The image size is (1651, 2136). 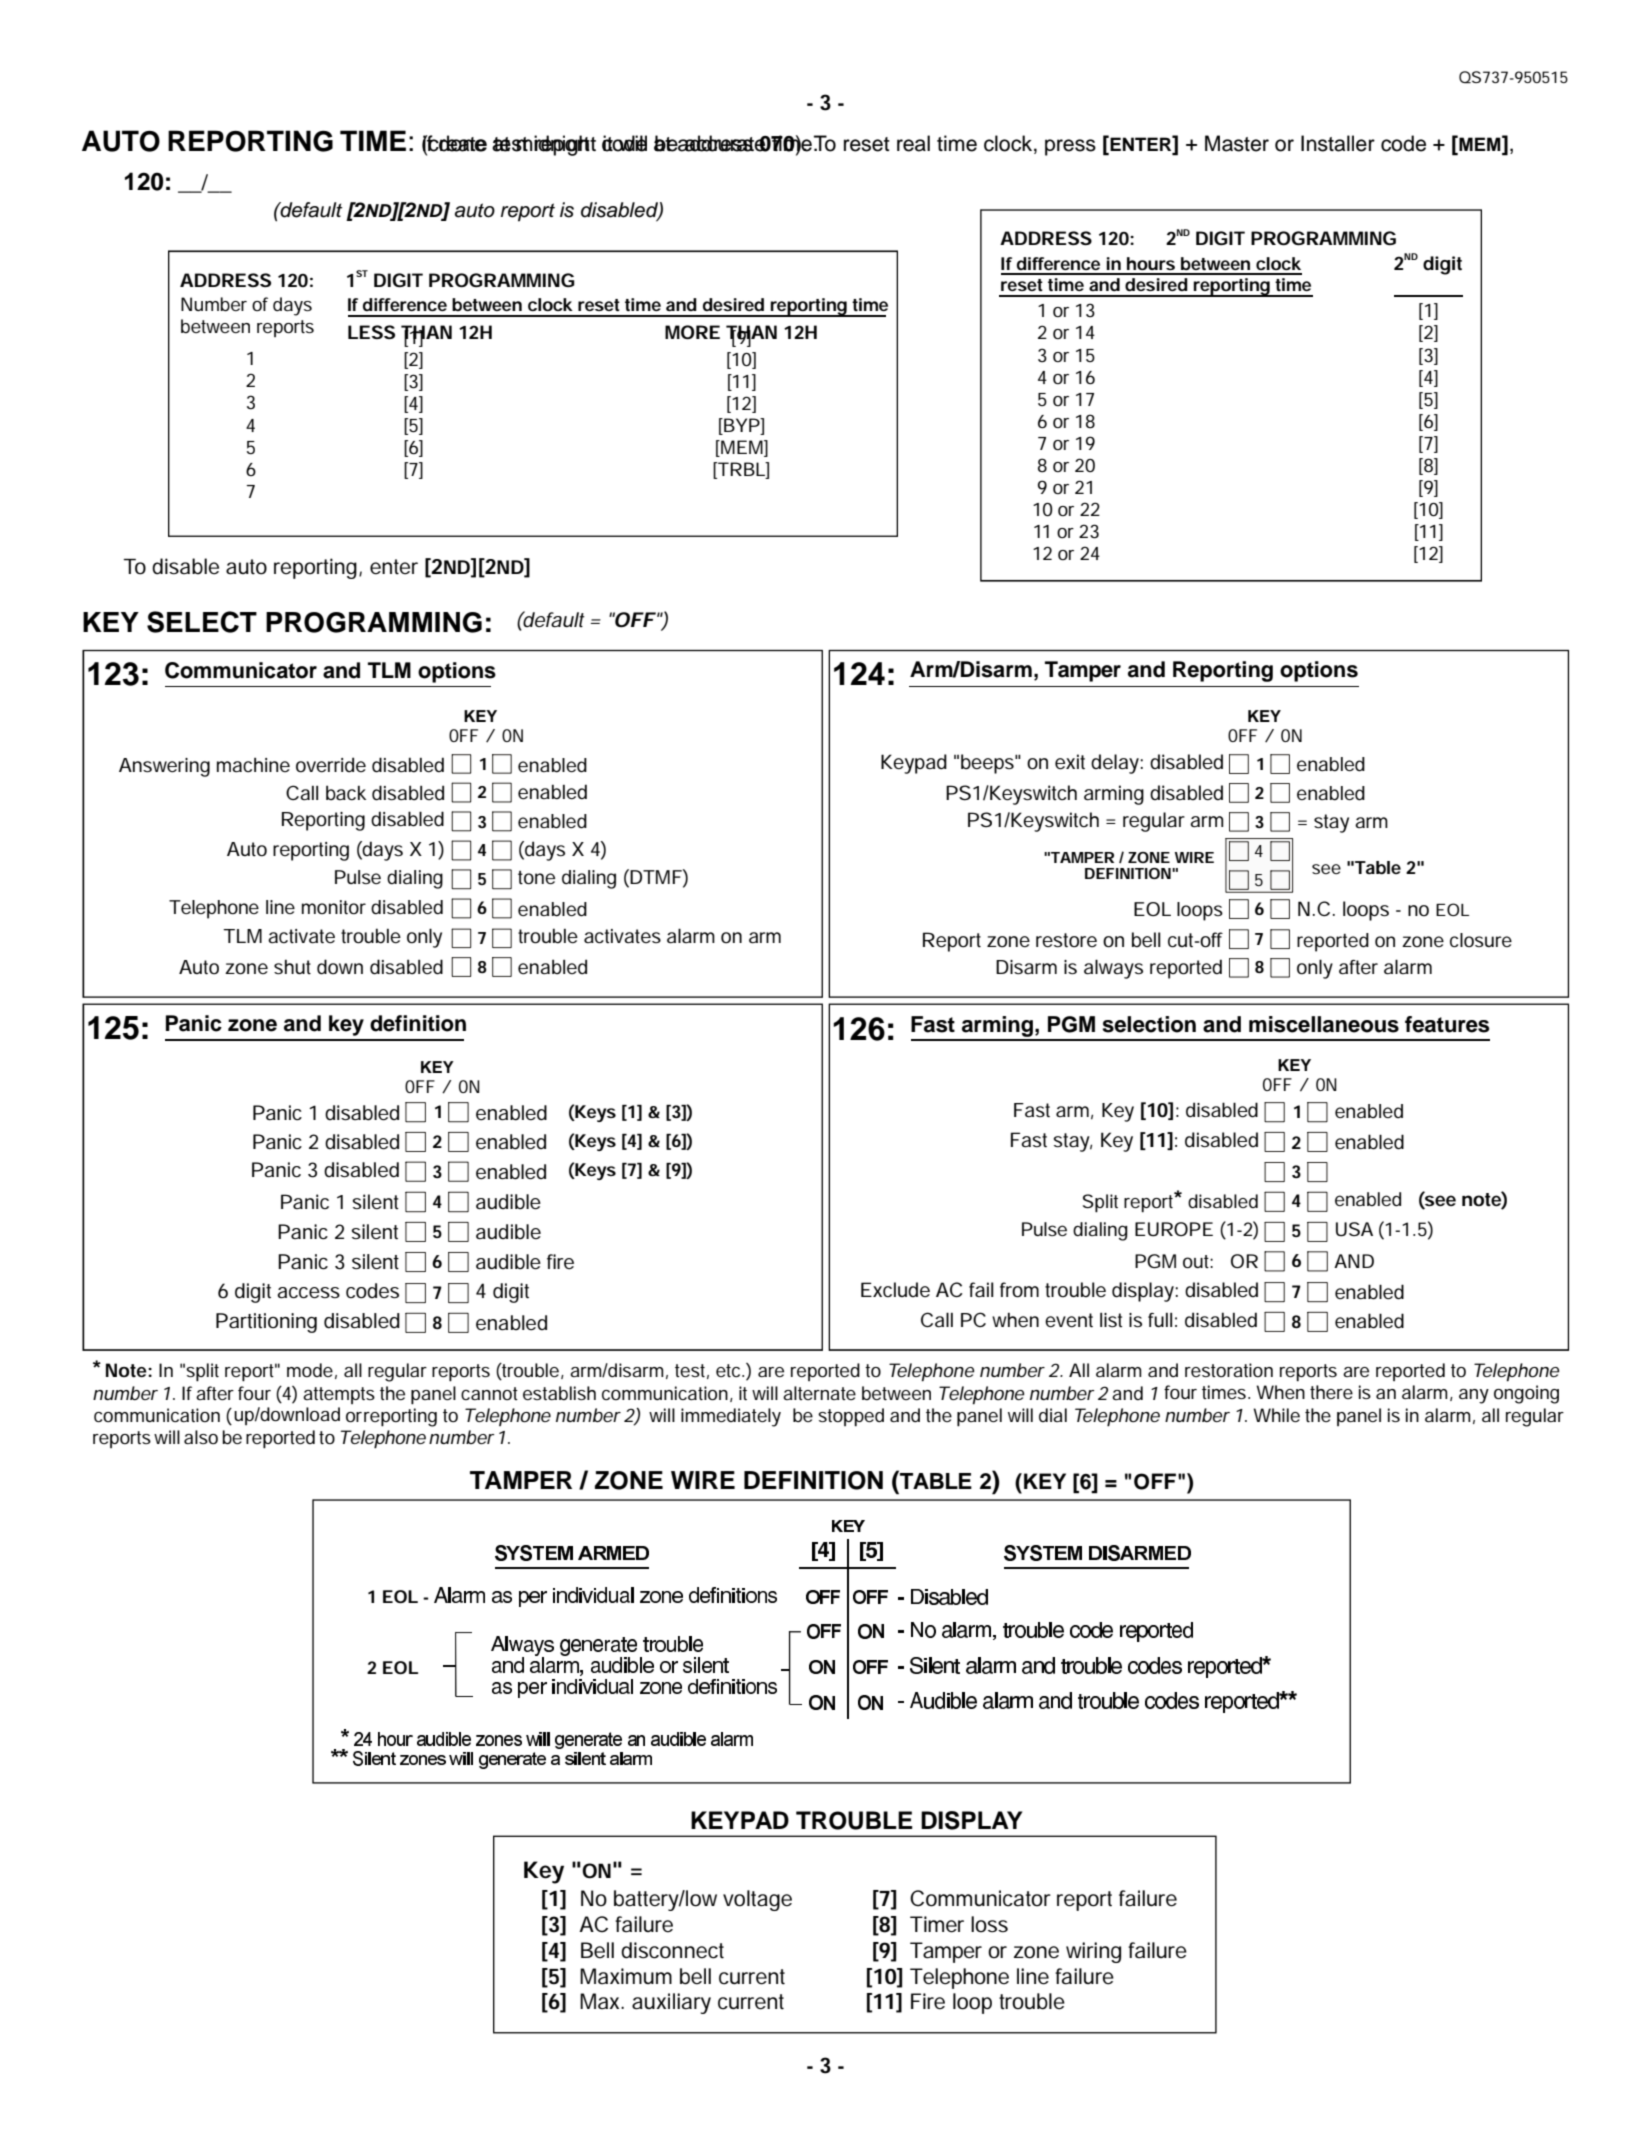 What do you see at coordinates (346, 793) in the page?
I see `back` at bounding box center [346, 793].
